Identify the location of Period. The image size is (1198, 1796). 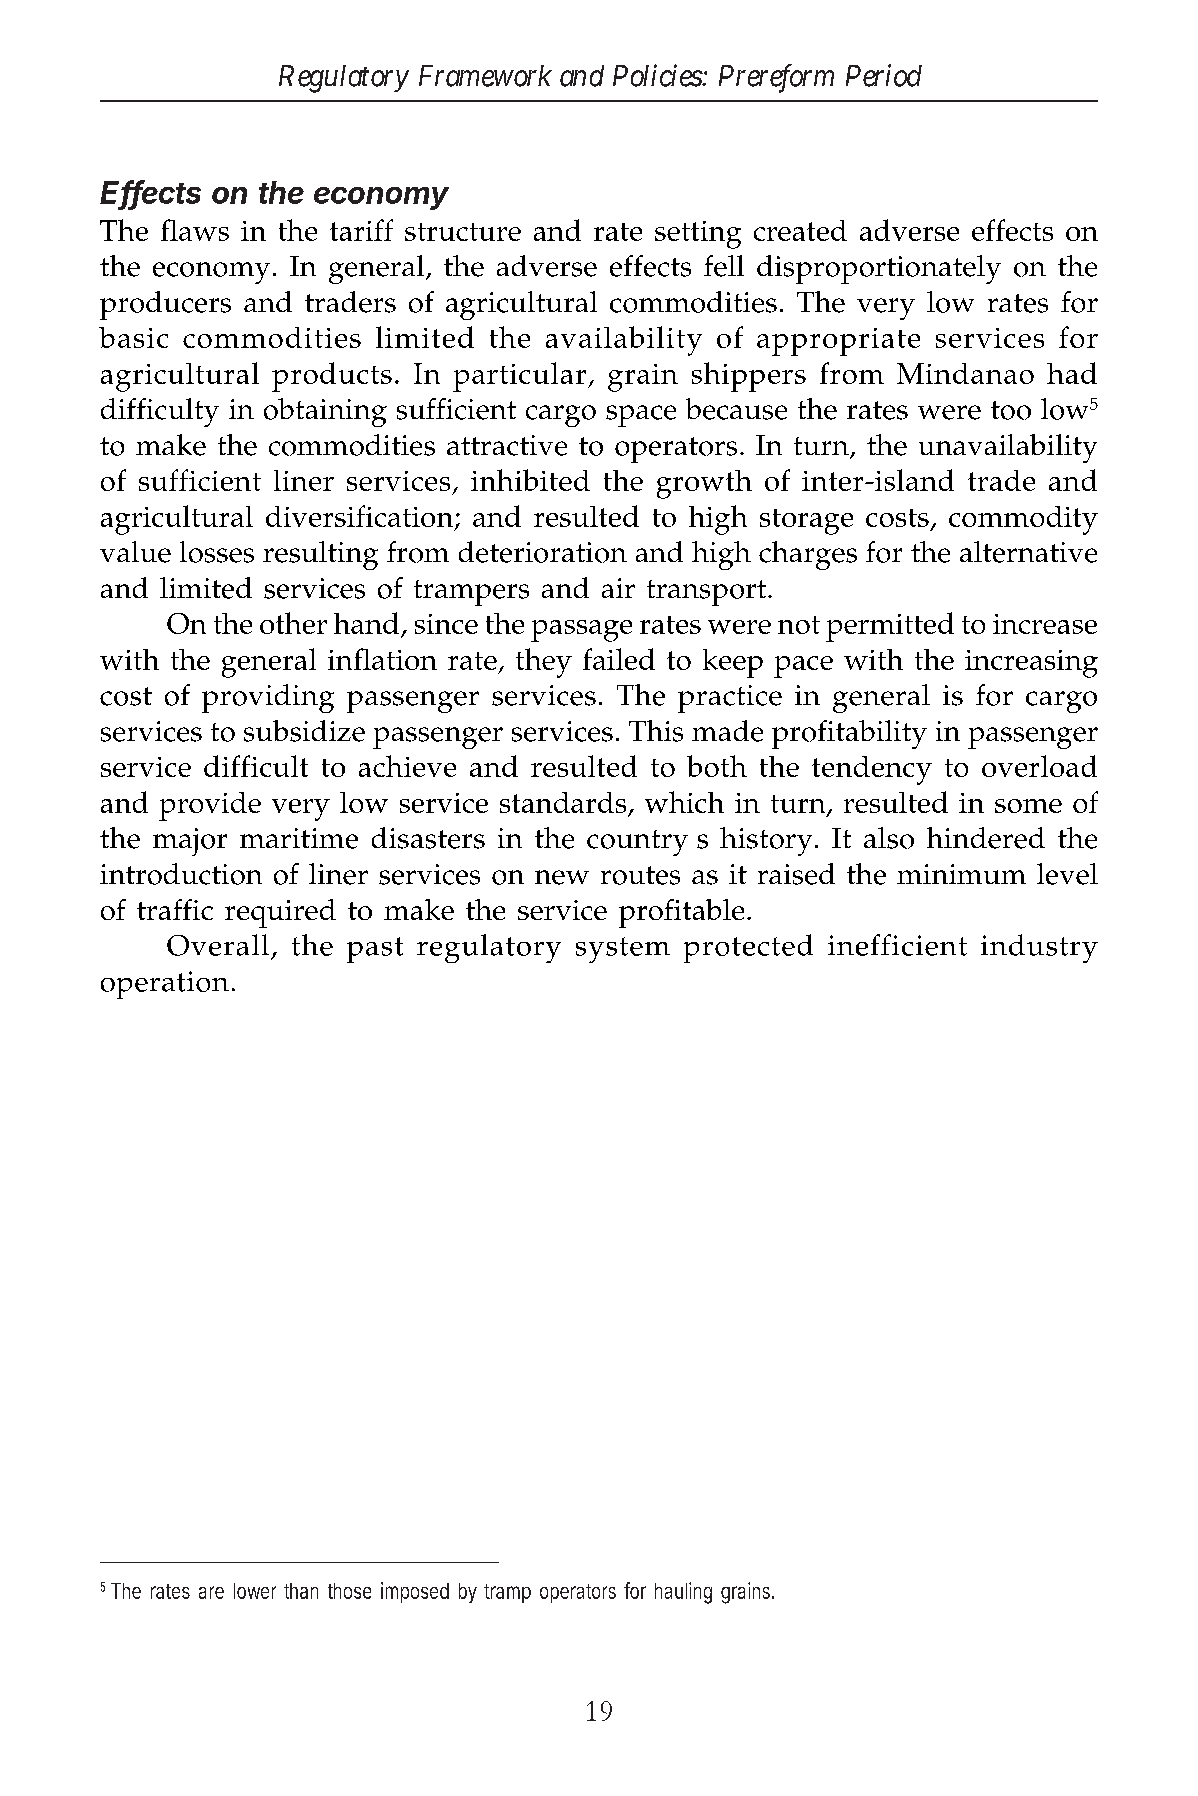
(884, 75).
